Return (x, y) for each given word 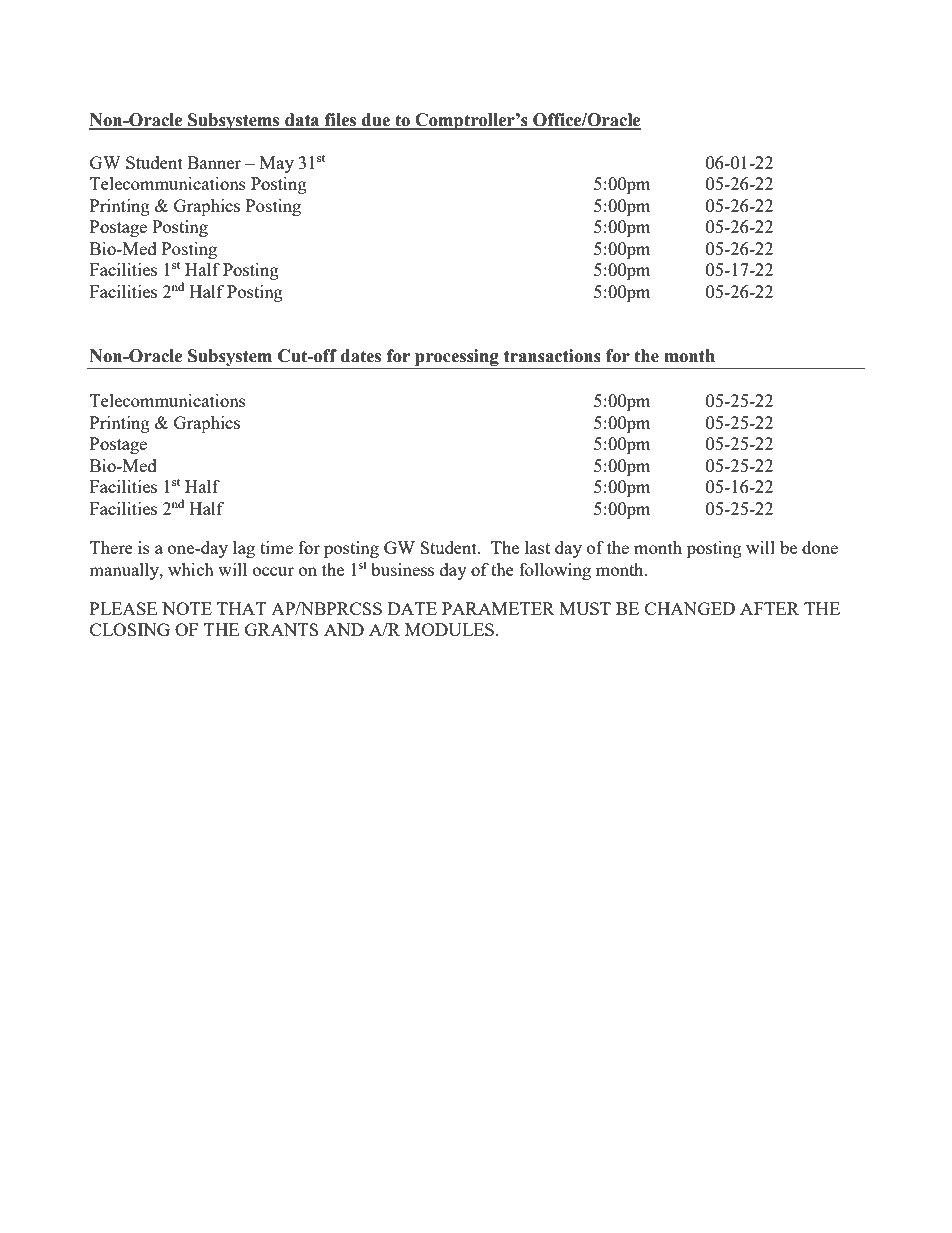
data (302, 121)
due (376, 121)
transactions (552, 356)
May (277, 164)
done (820, 547)
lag (244, 549)
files (341, 121)
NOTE (187, 608)
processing (457, 359)
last (537, 547)
